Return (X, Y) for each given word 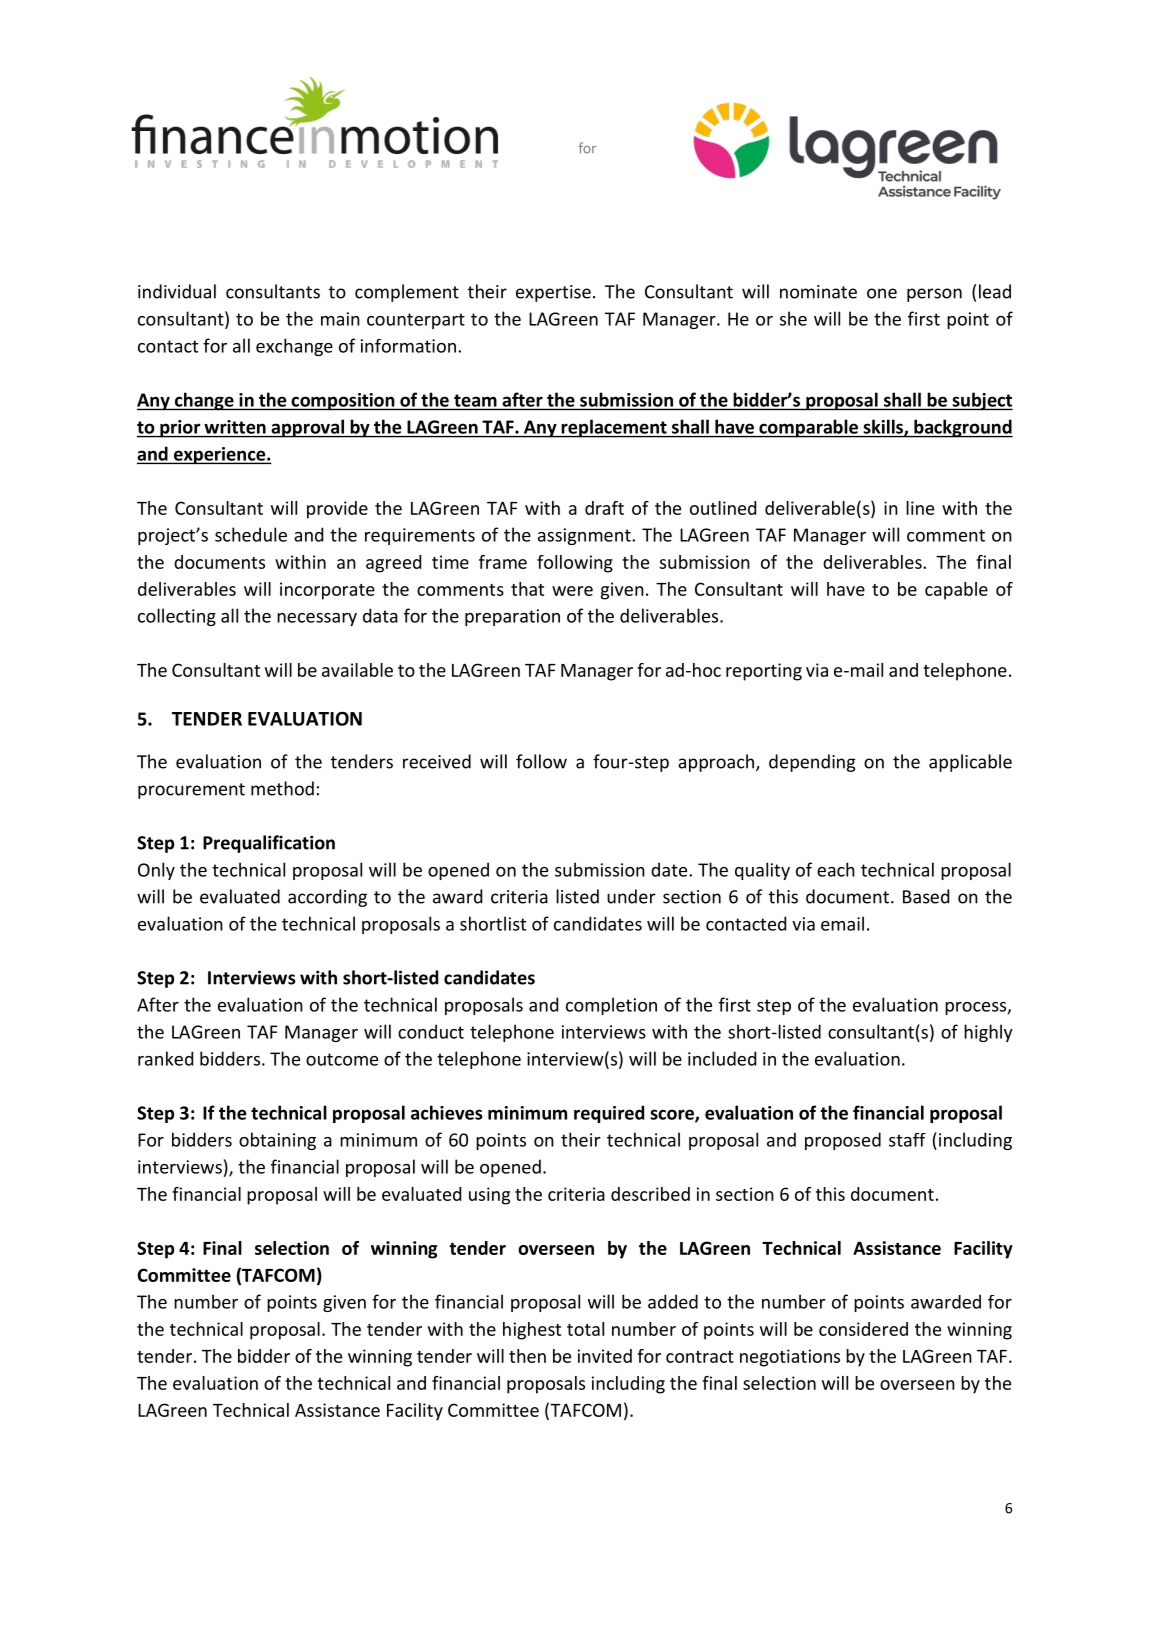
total (585, 1329)
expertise (553, 293)
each (836, 869)
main (340, 319)
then (527, 1356)
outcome (342, 1059)
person (934, 295)
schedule (251, 534)
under (631, 896)
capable (956, 591)
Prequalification (269, 844)
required (609, 1114)
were (572, 591)
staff (907, 1140)
